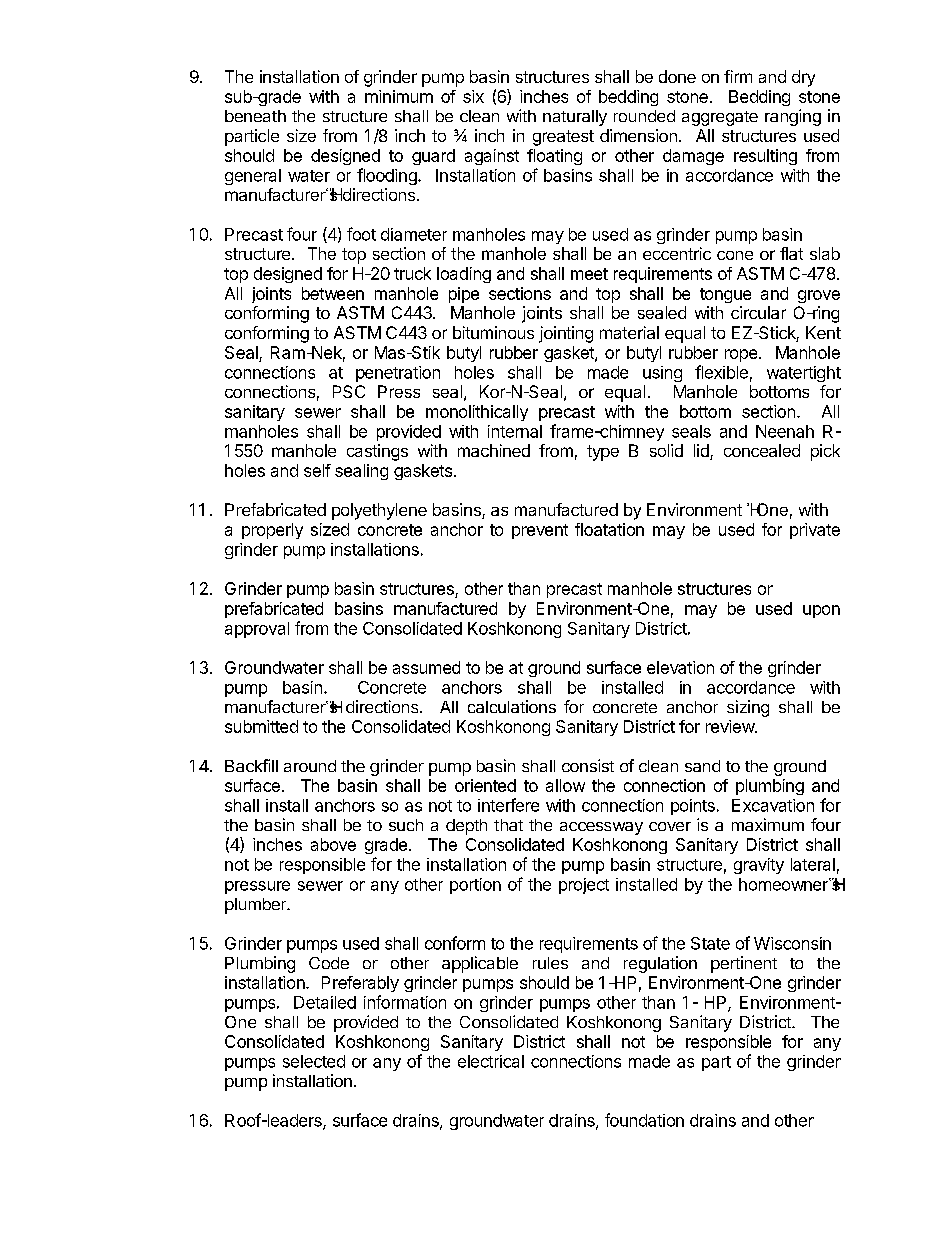 This page has height=1233, width=952. I want to click on flexible, so click(721, 372).
